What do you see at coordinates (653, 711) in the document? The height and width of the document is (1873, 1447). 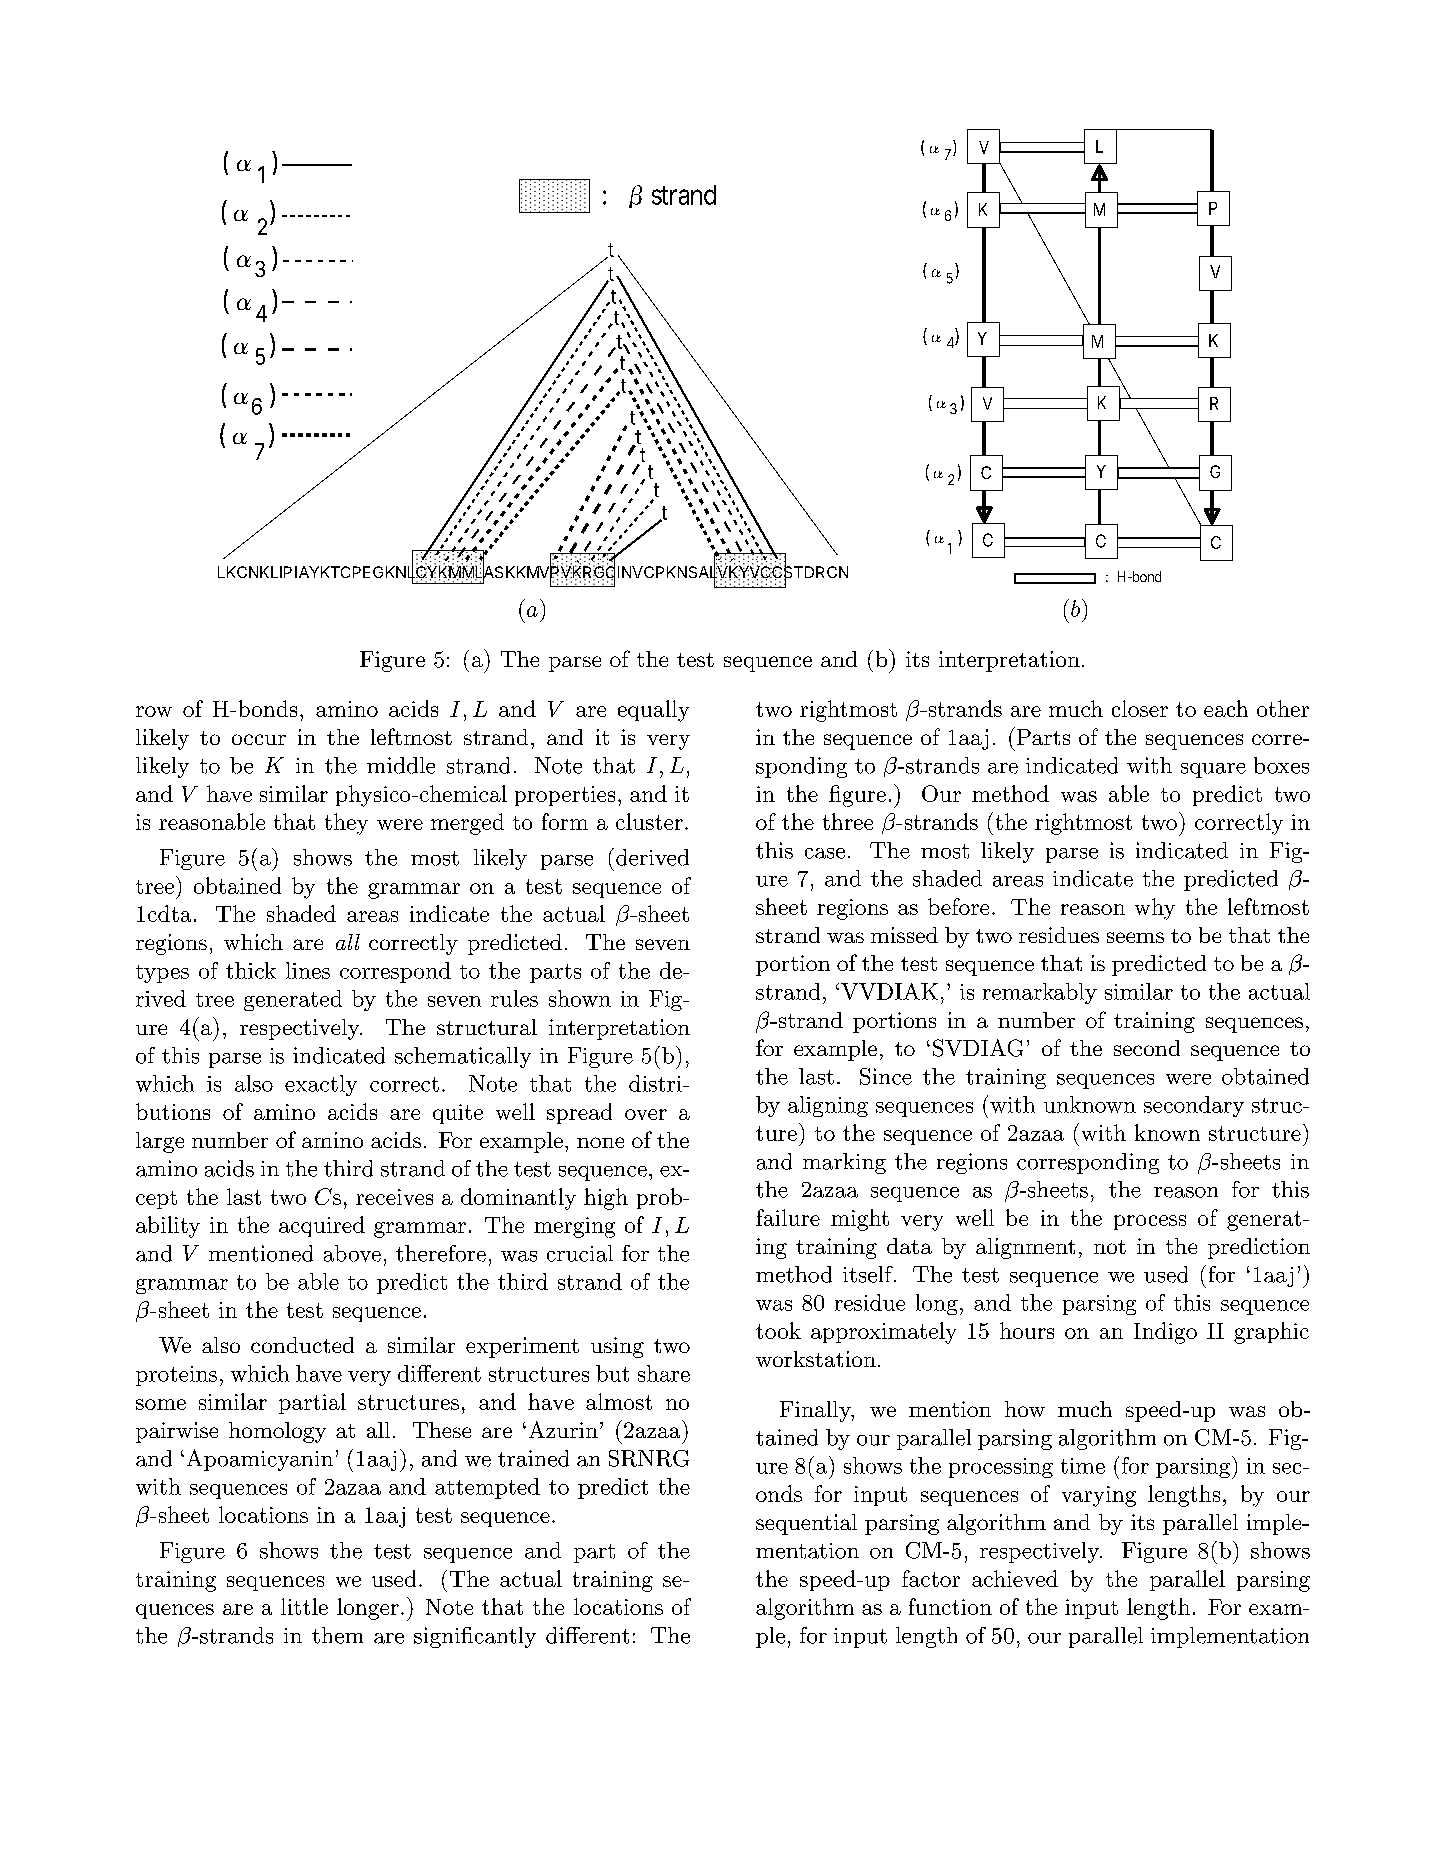 I see `equally` at bounding box center [653, 711].
